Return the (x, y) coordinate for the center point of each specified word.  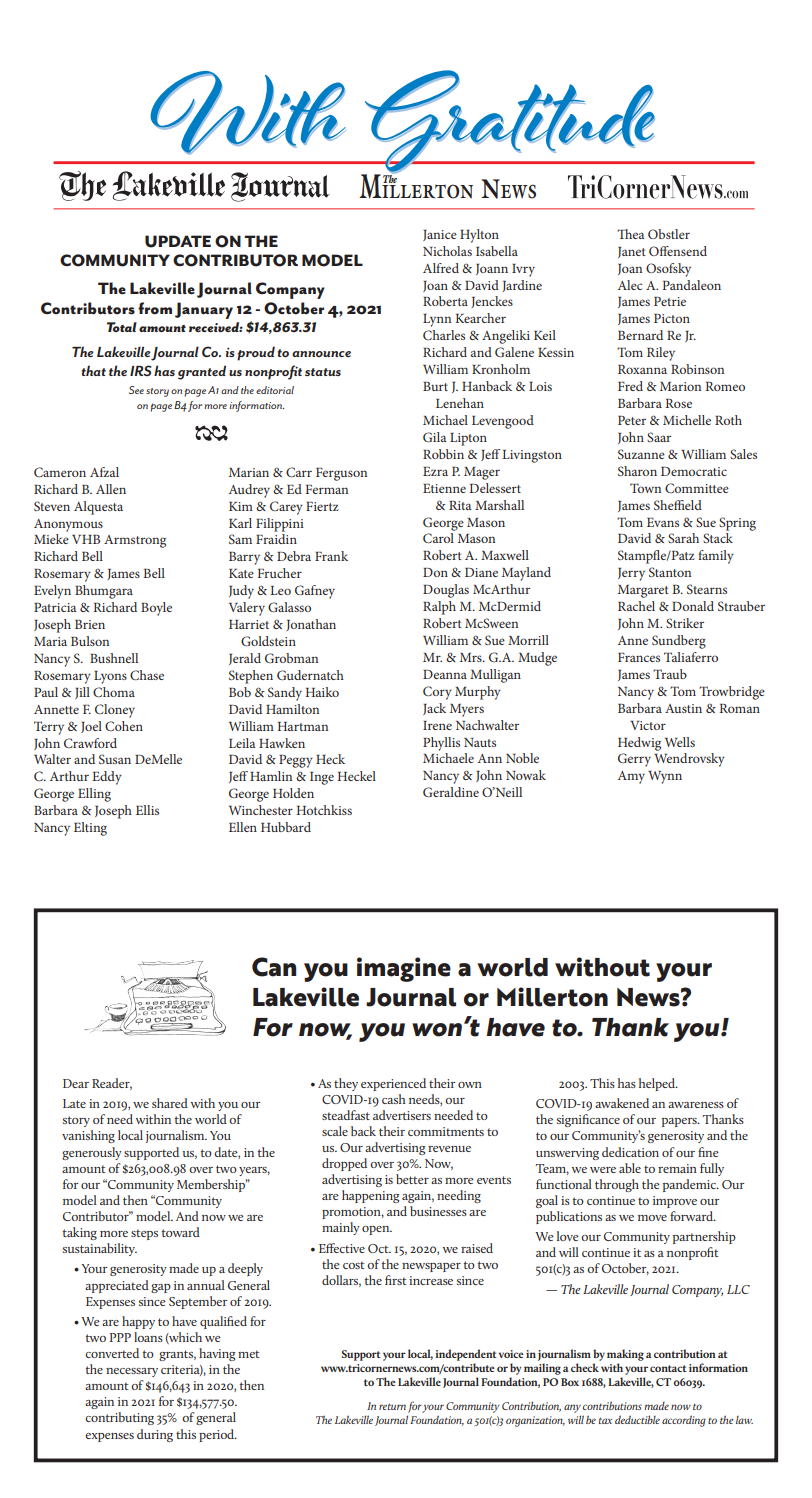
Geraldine (451, 792)
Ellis (147, 810)
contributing (119, 1418)
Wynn (665, 777)
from (155, 308)
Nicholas (447, 251)
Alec (630, 285)
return (392, 1406)
